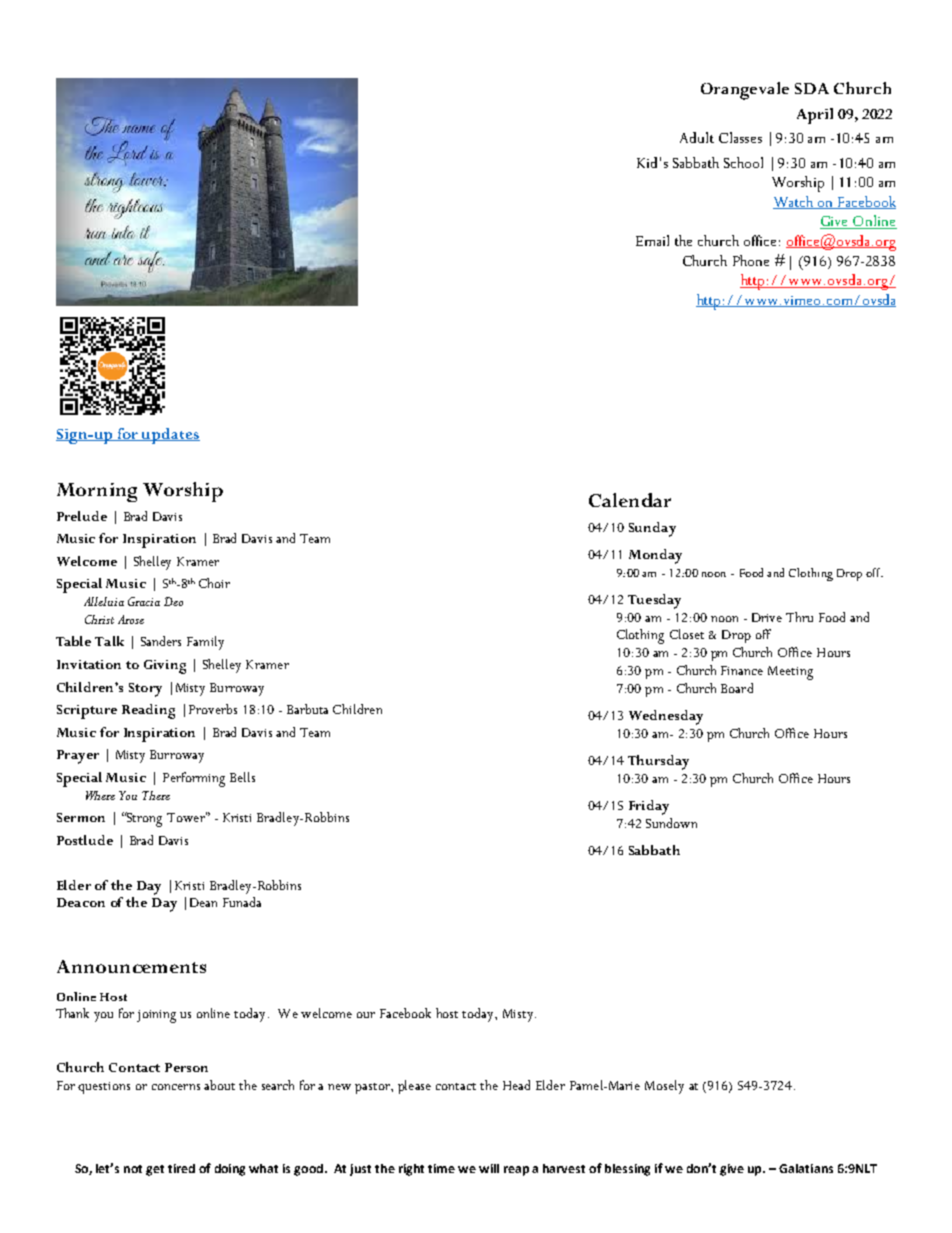  Describe the element at coordinates (155, 1170) in the screenshot. I see `get` at that location.
